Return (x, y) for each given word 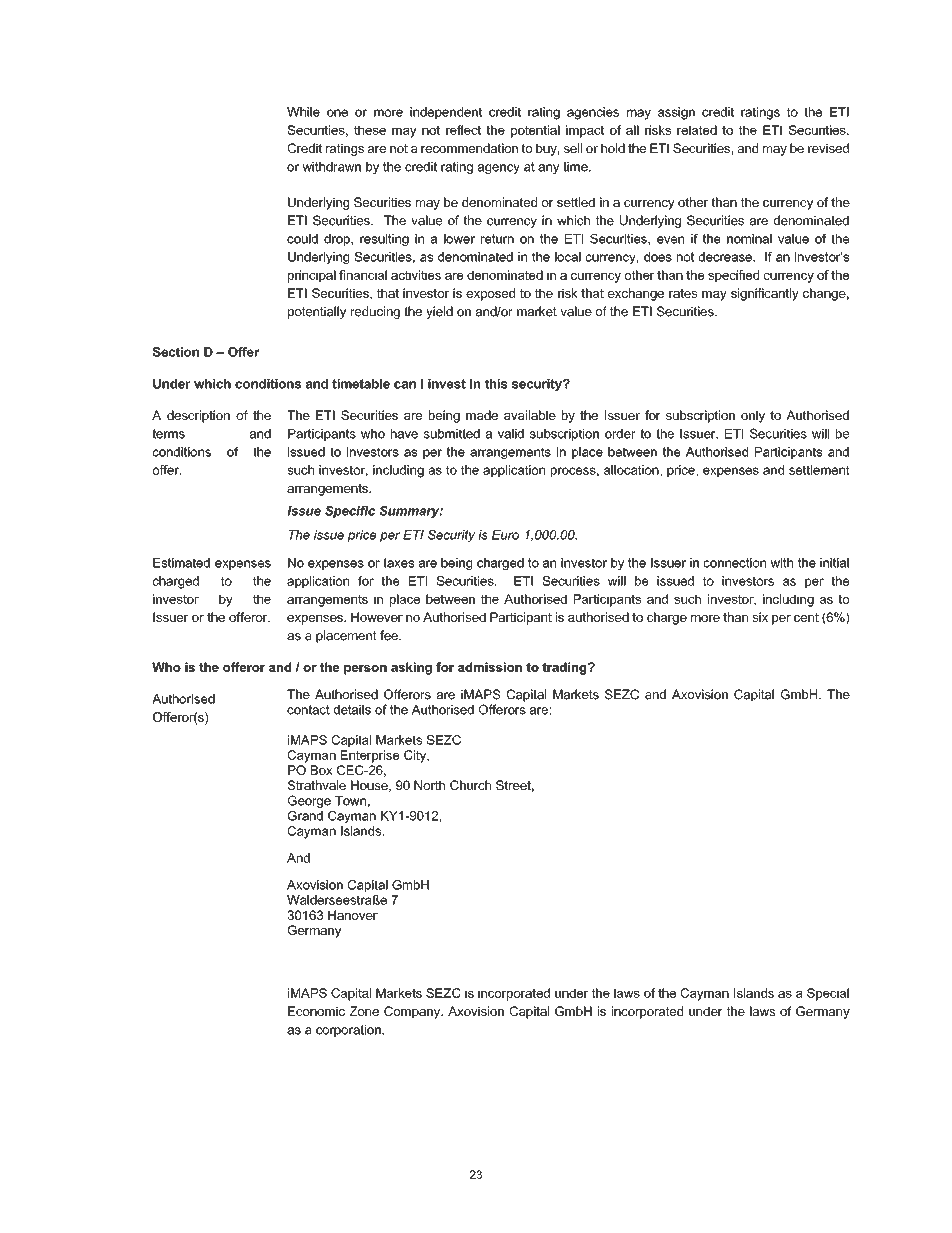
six (760, 617)
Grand (305, 816)
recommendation (469, 148)
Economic (316, 1011)
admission (490, 667)
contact (308, 710)
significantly (765, 294)
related (697, 130)
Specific (350, 512)
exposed (490, 294)
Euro (505, 535)
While (303, 112)
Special (828, 994)
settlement (819, 470)
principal (312, 276)
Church (470, 785)
